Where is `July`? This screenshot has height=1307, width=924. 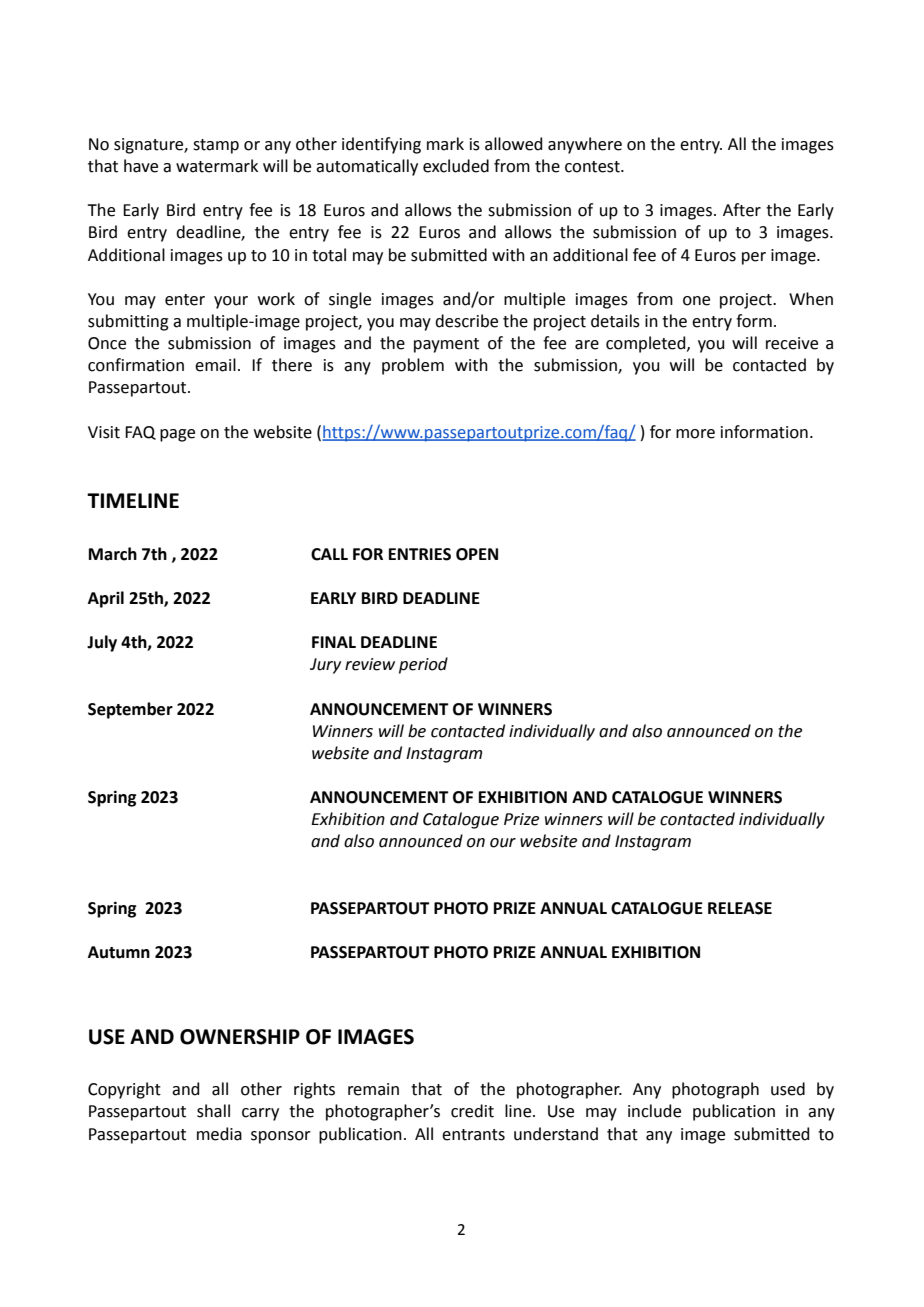
July is located at coordinates (102, 643).
